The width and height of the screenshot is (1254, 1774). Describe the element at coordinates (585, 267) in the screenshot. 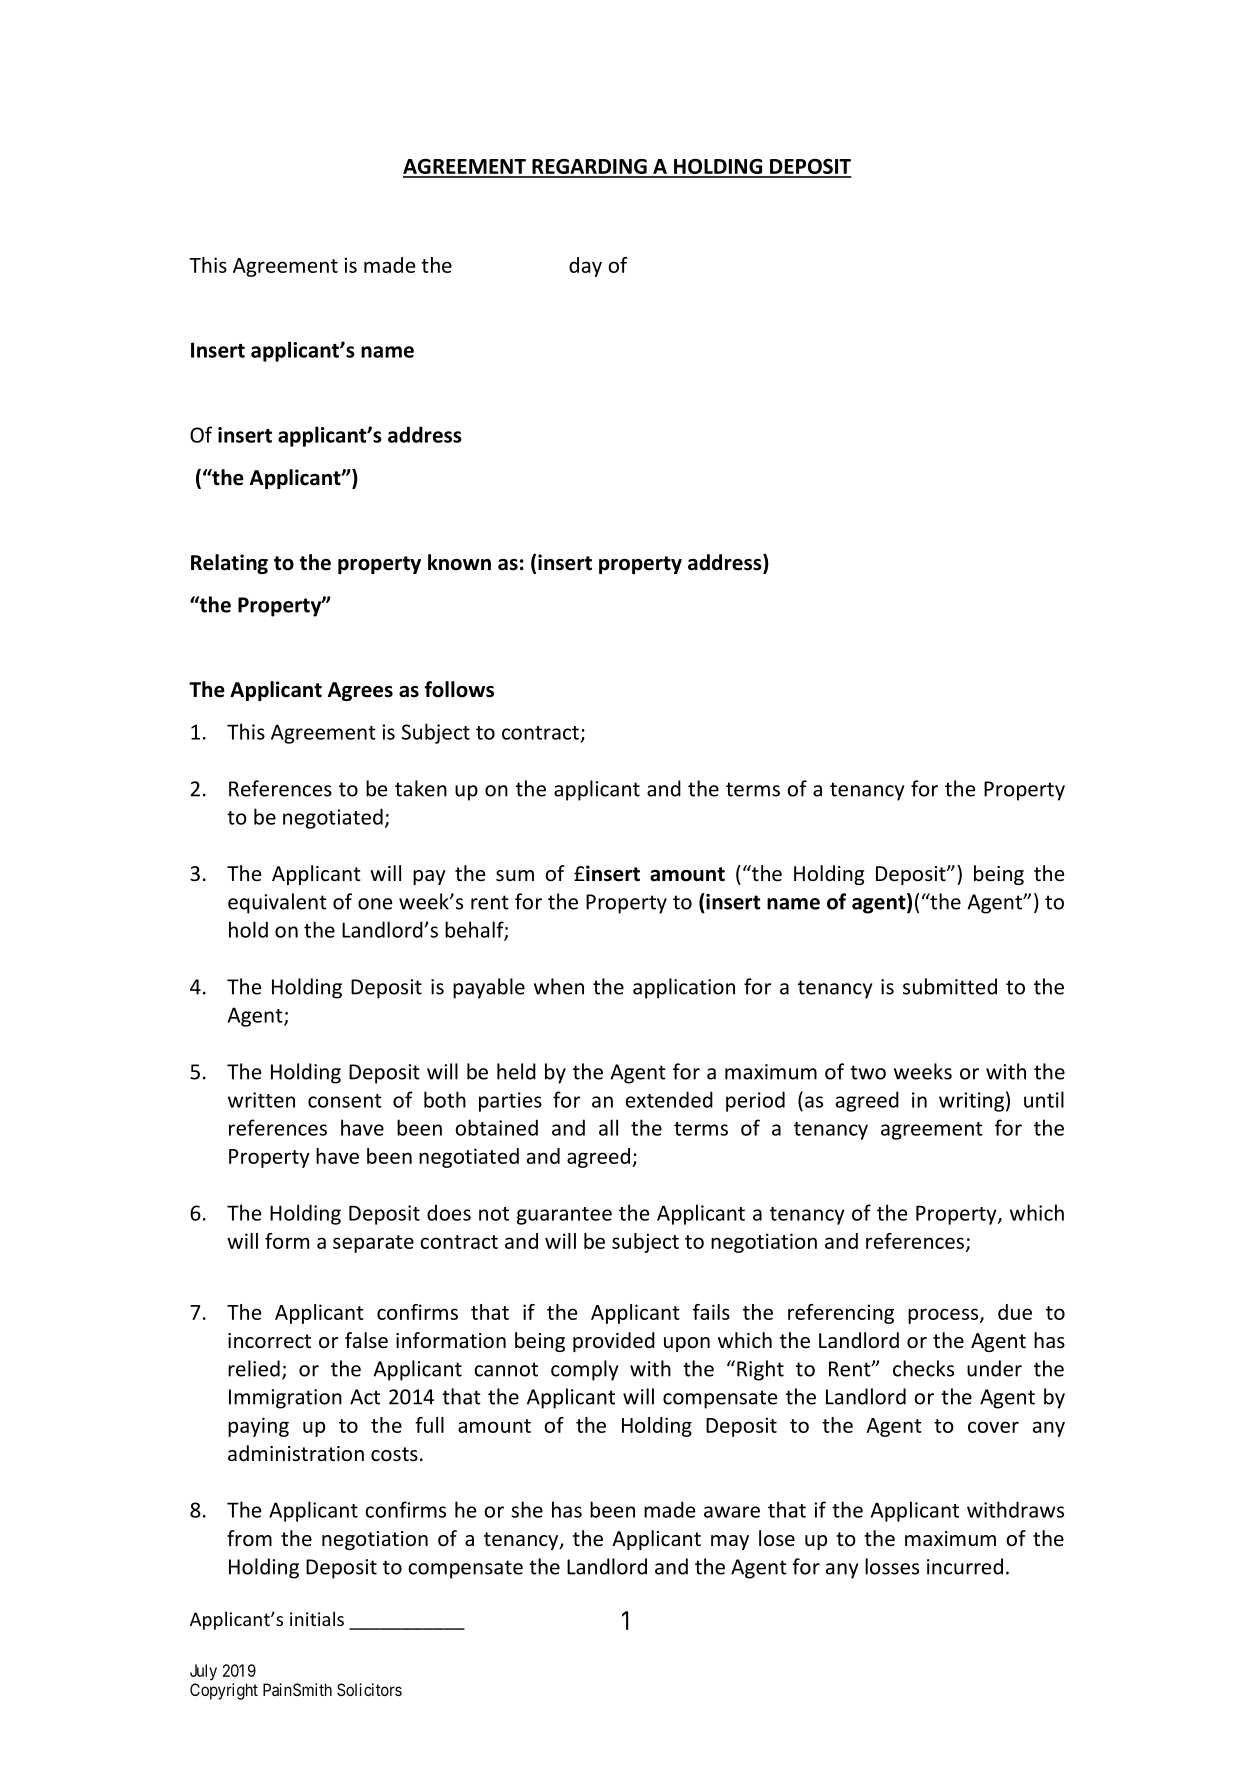

I see `day` at that location.
